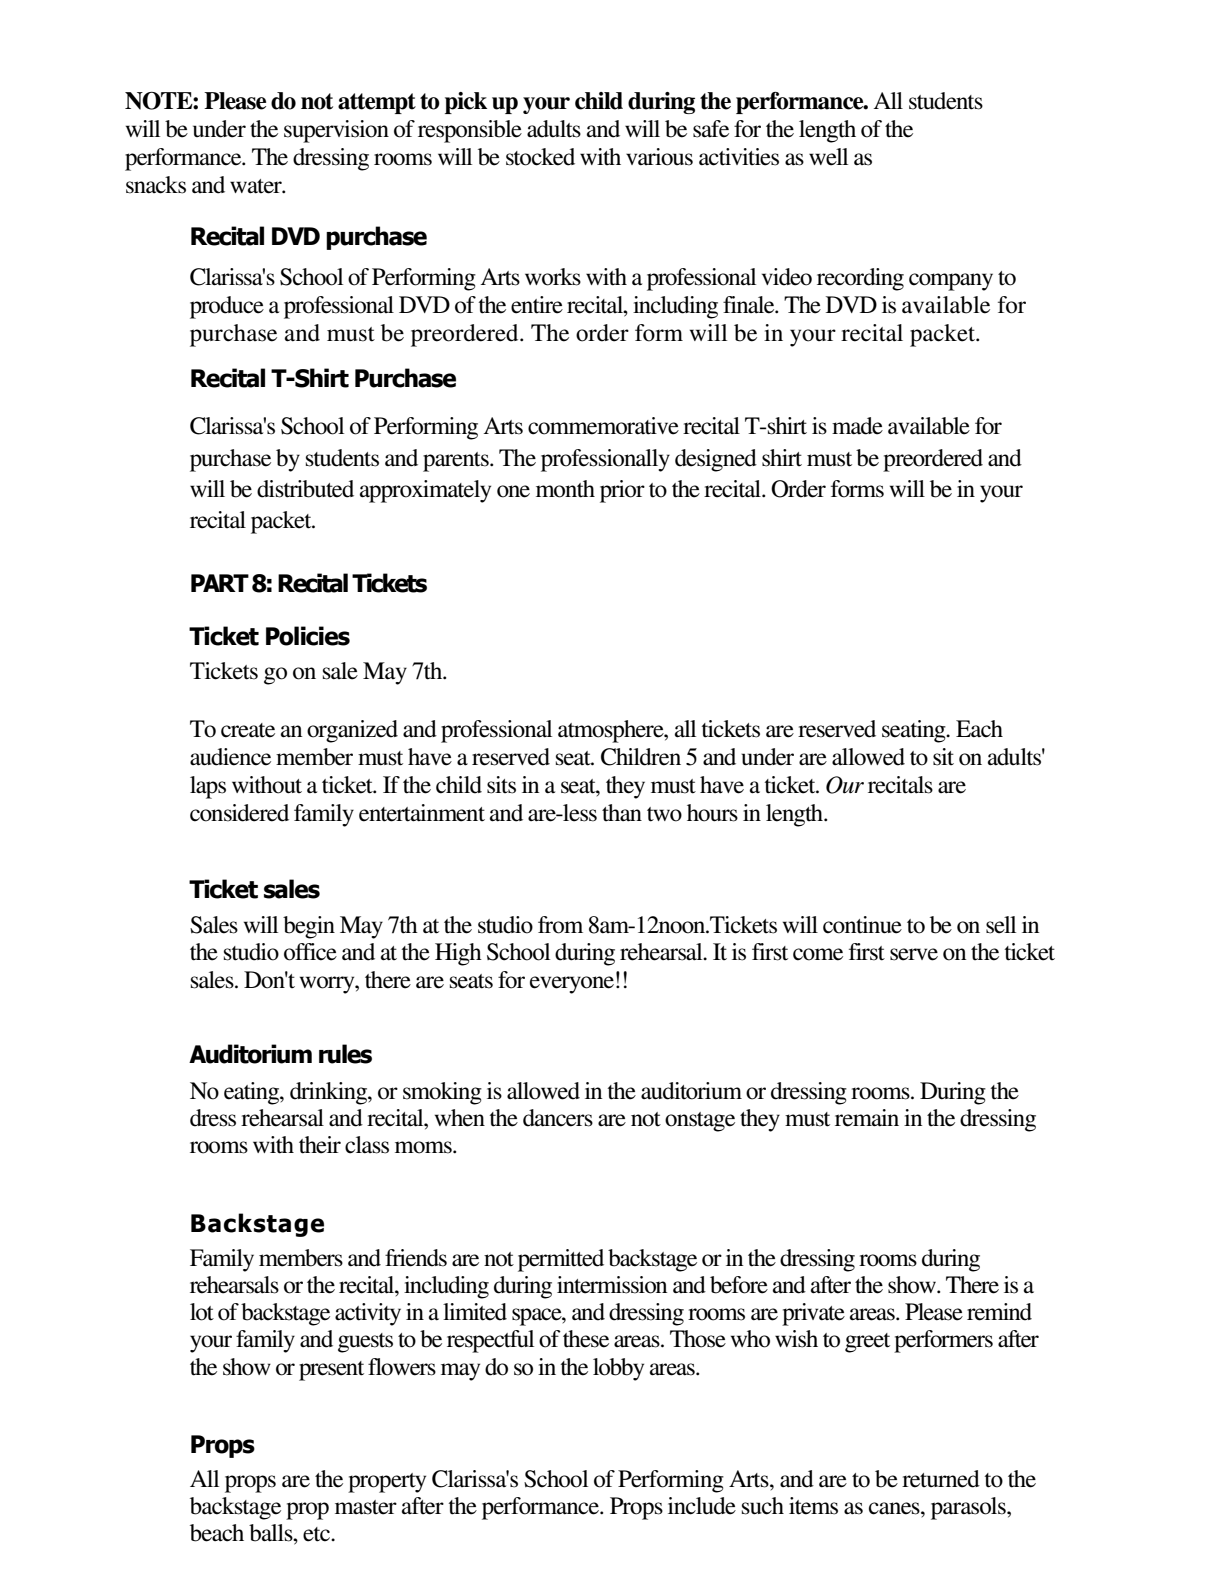 The image size is (1219, 1578). What do you see at coordinates (540, 157) in the screenshot?
I see `stocked` at bounding box center [540, 157].
